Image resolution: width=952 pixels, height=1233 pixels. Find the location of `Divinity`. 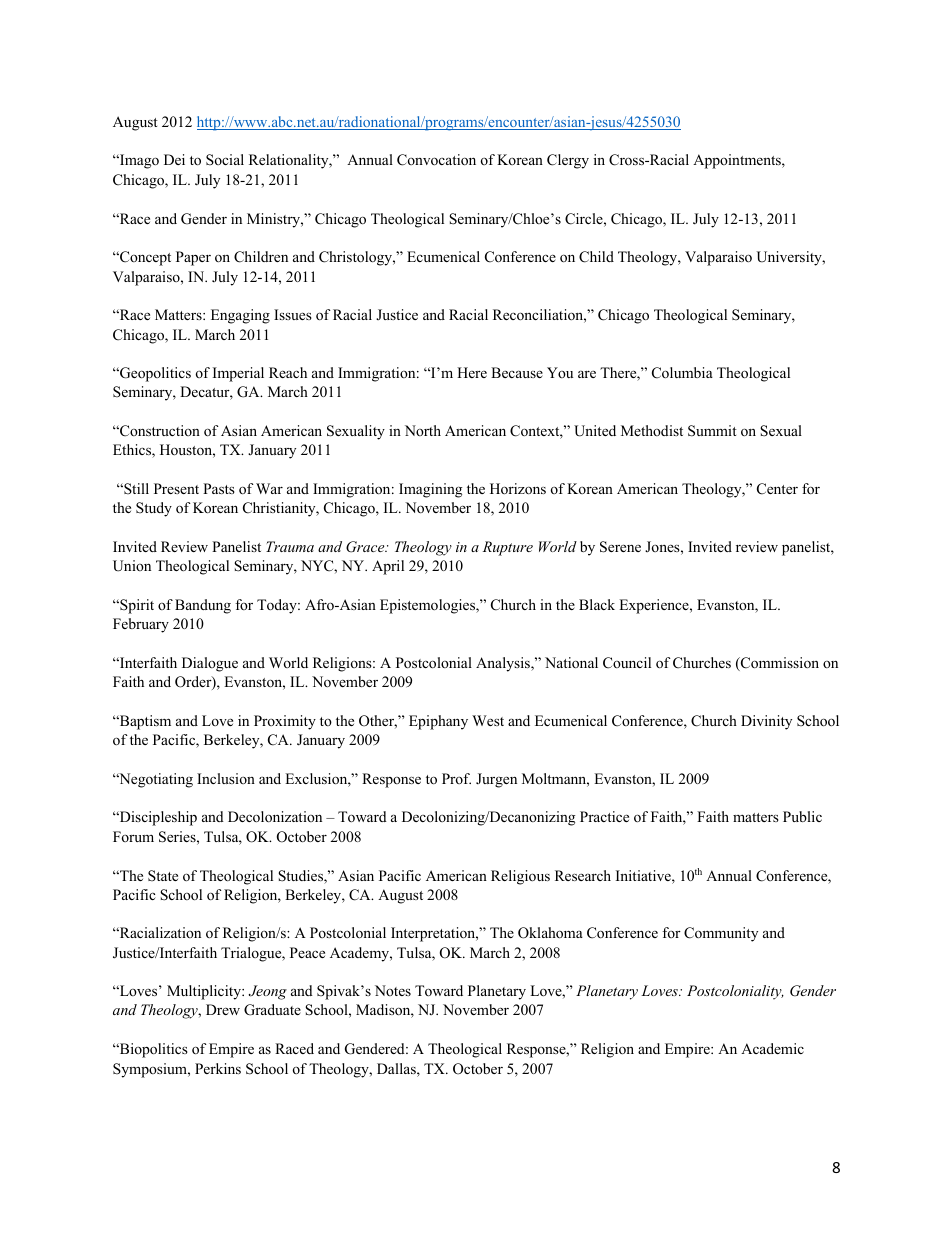

Divinity is located at coordinates (766, 722).
